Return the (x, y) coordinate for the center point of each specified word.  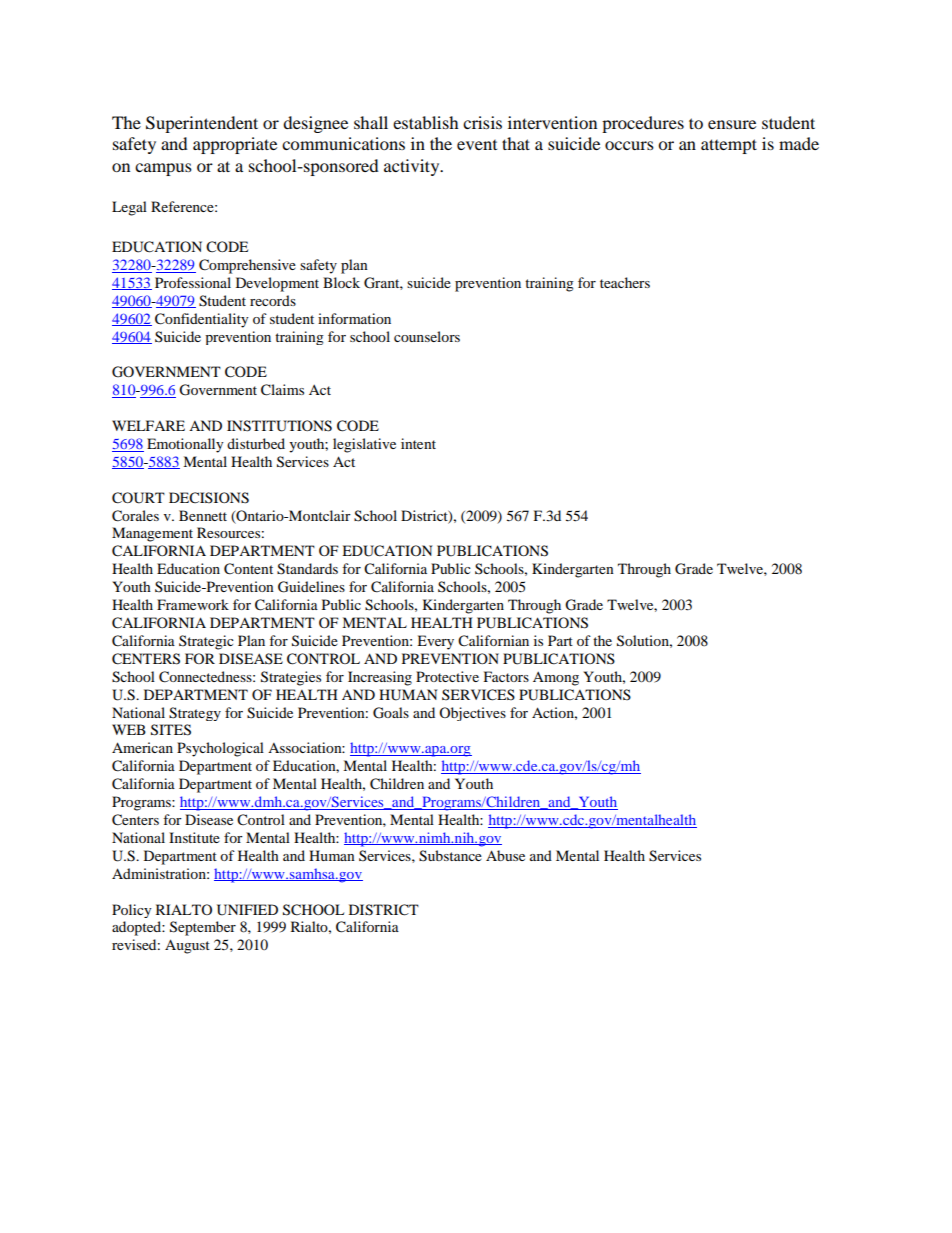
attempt (729, 146)
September (203, 928)
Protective (447, 676)
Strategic (206, 642)
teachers (625, 282)
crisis (482, 122)
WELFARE (148, 425)
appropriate (235, 145)
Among (556, 679)
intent (418, 443)
